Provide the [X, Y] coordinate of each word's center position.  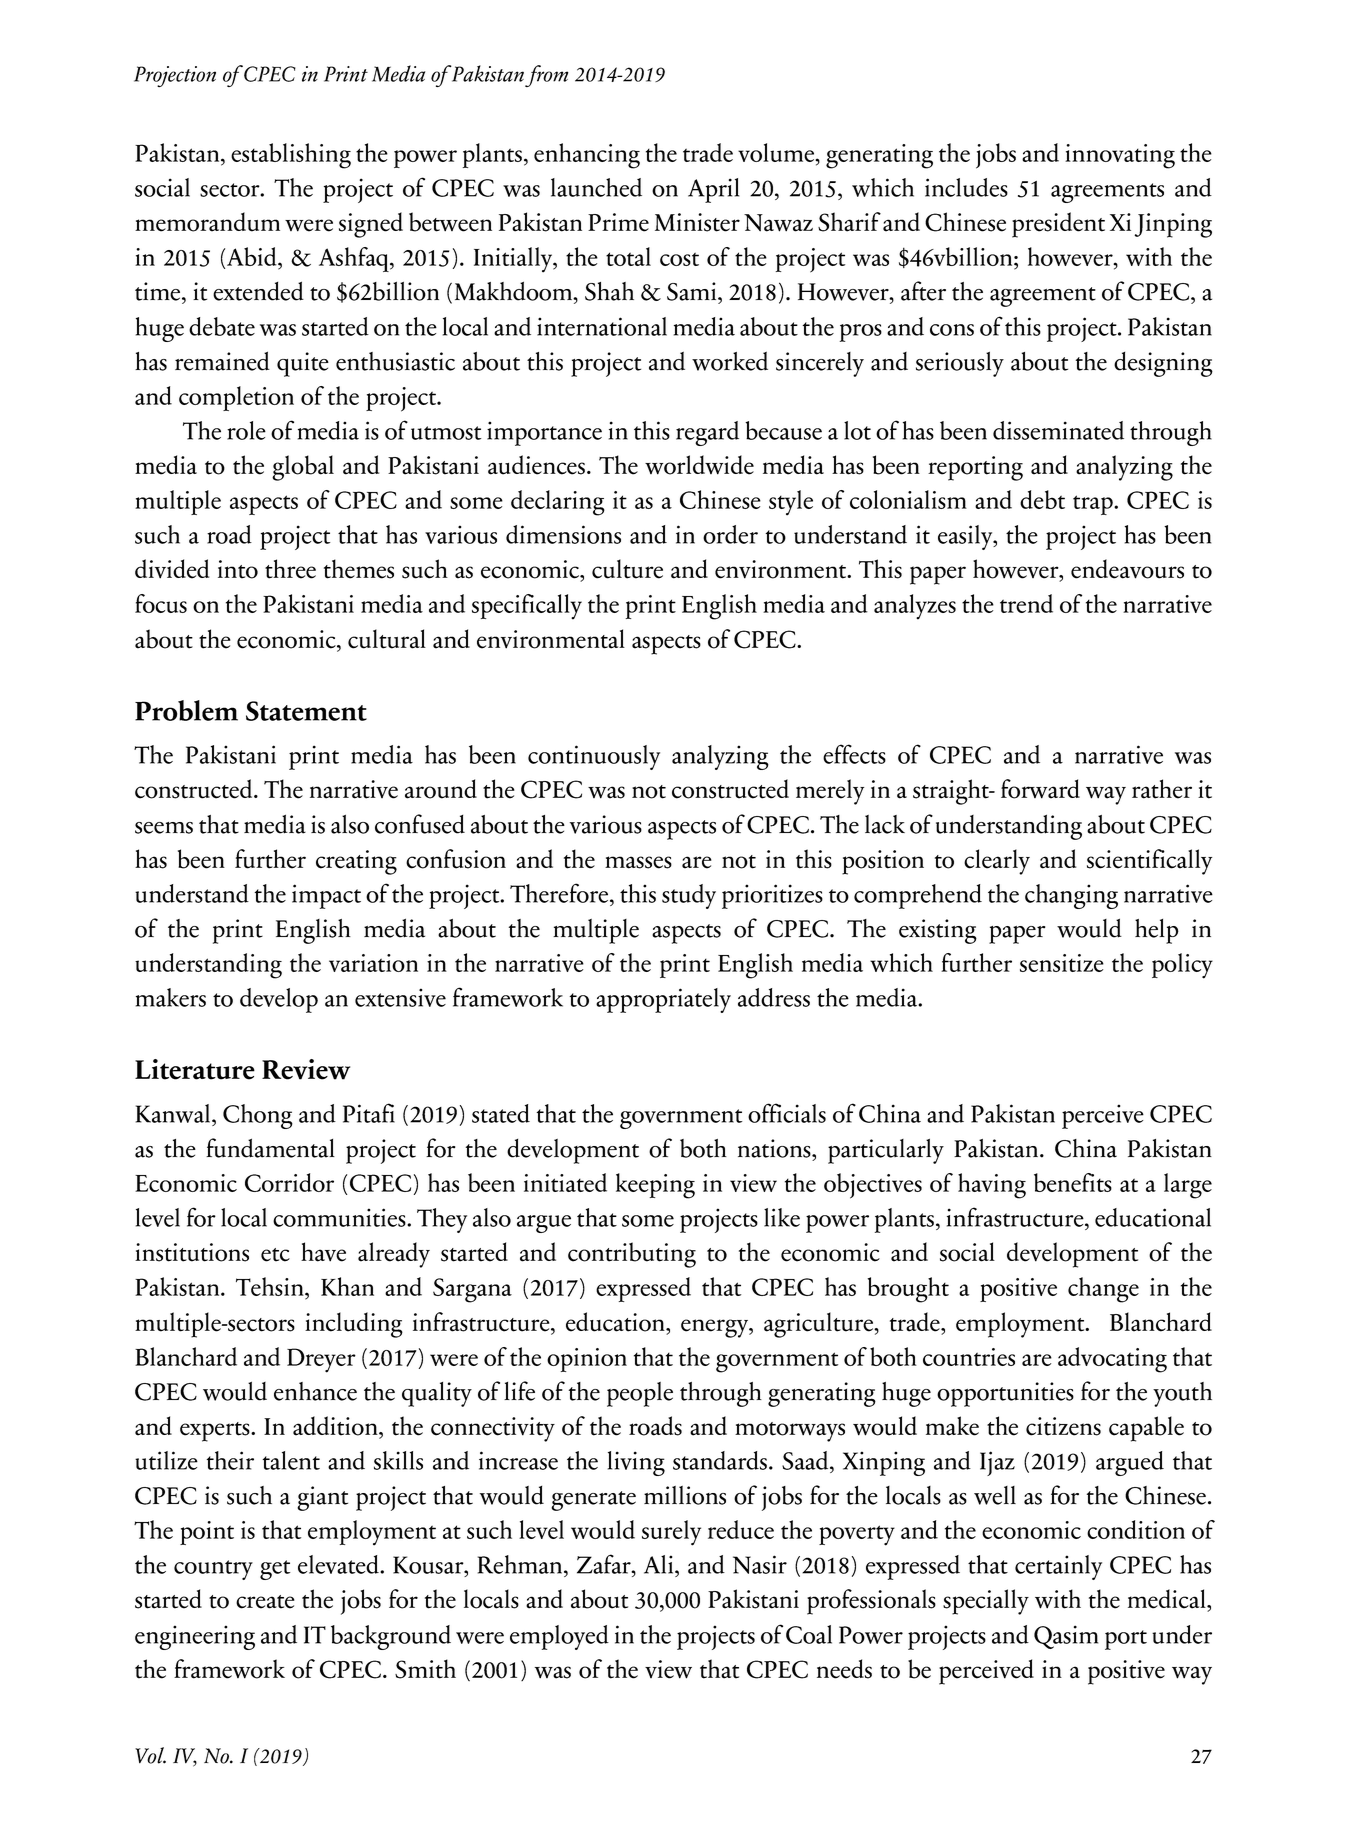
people [640, 1394]
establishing [291, 156]
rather [1162, 789]
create [265, 1602]
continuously [594, 757]
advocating [1112, 1360]
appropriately [663, 1000]
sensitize [1062, 963]
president [1058, 225]
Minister [697, 222]
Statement [306, 711]
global [303, 468]
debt [1042, 499]
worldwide [699, 465]
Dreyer [321, 1360]
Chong [258, 1116]
